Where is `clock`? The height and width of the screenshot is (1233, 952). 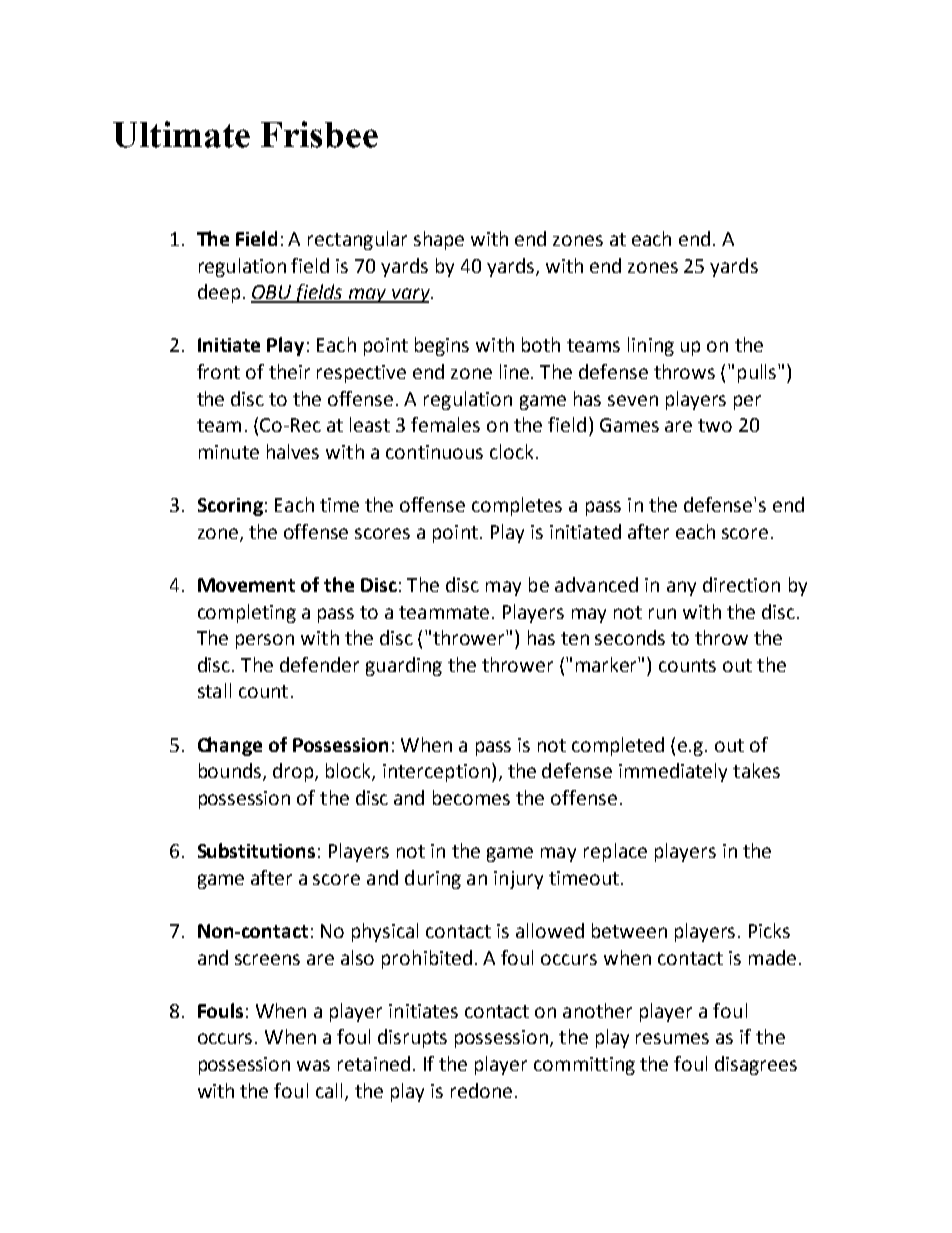 clock is located at coordinates (511, 451).
